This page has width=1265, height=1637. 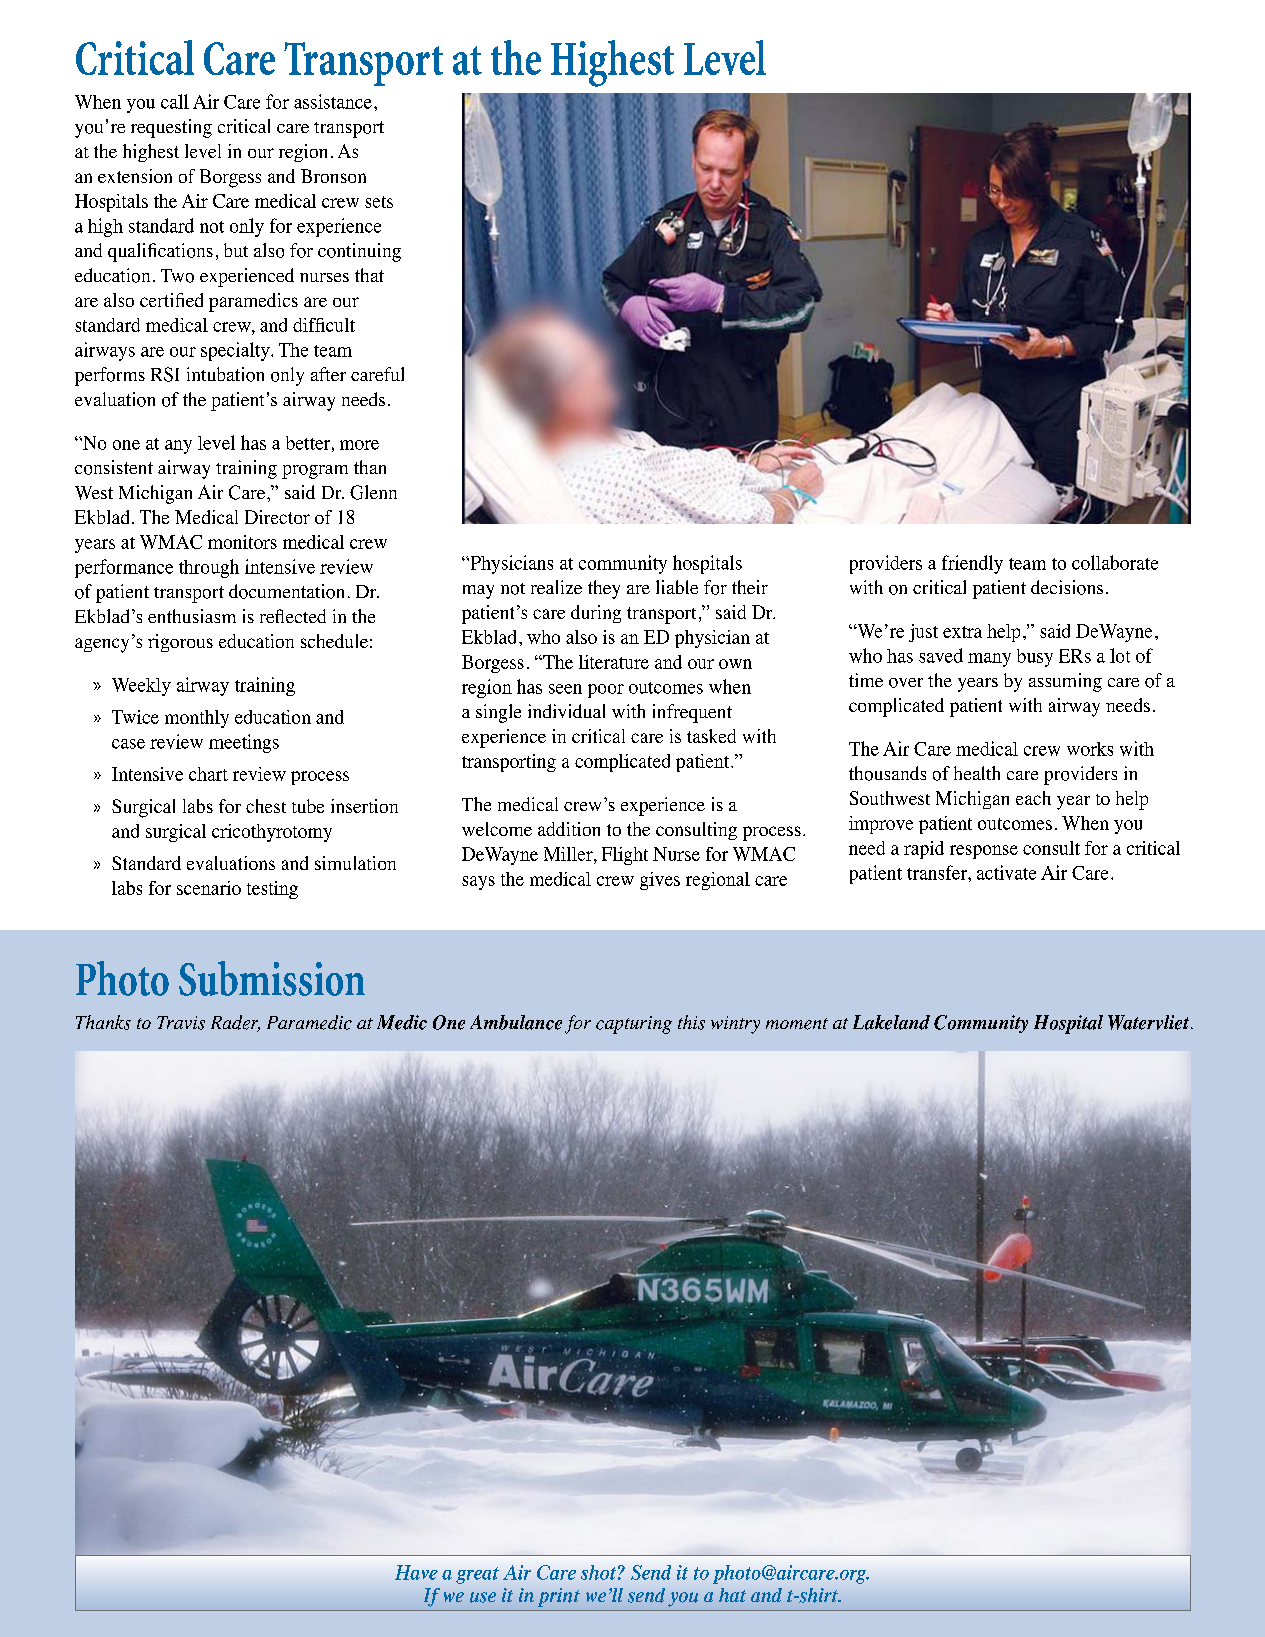 What do you see at coordinates (379, 202) in the page?
I see `sets` at bounding box center [379, 202].
